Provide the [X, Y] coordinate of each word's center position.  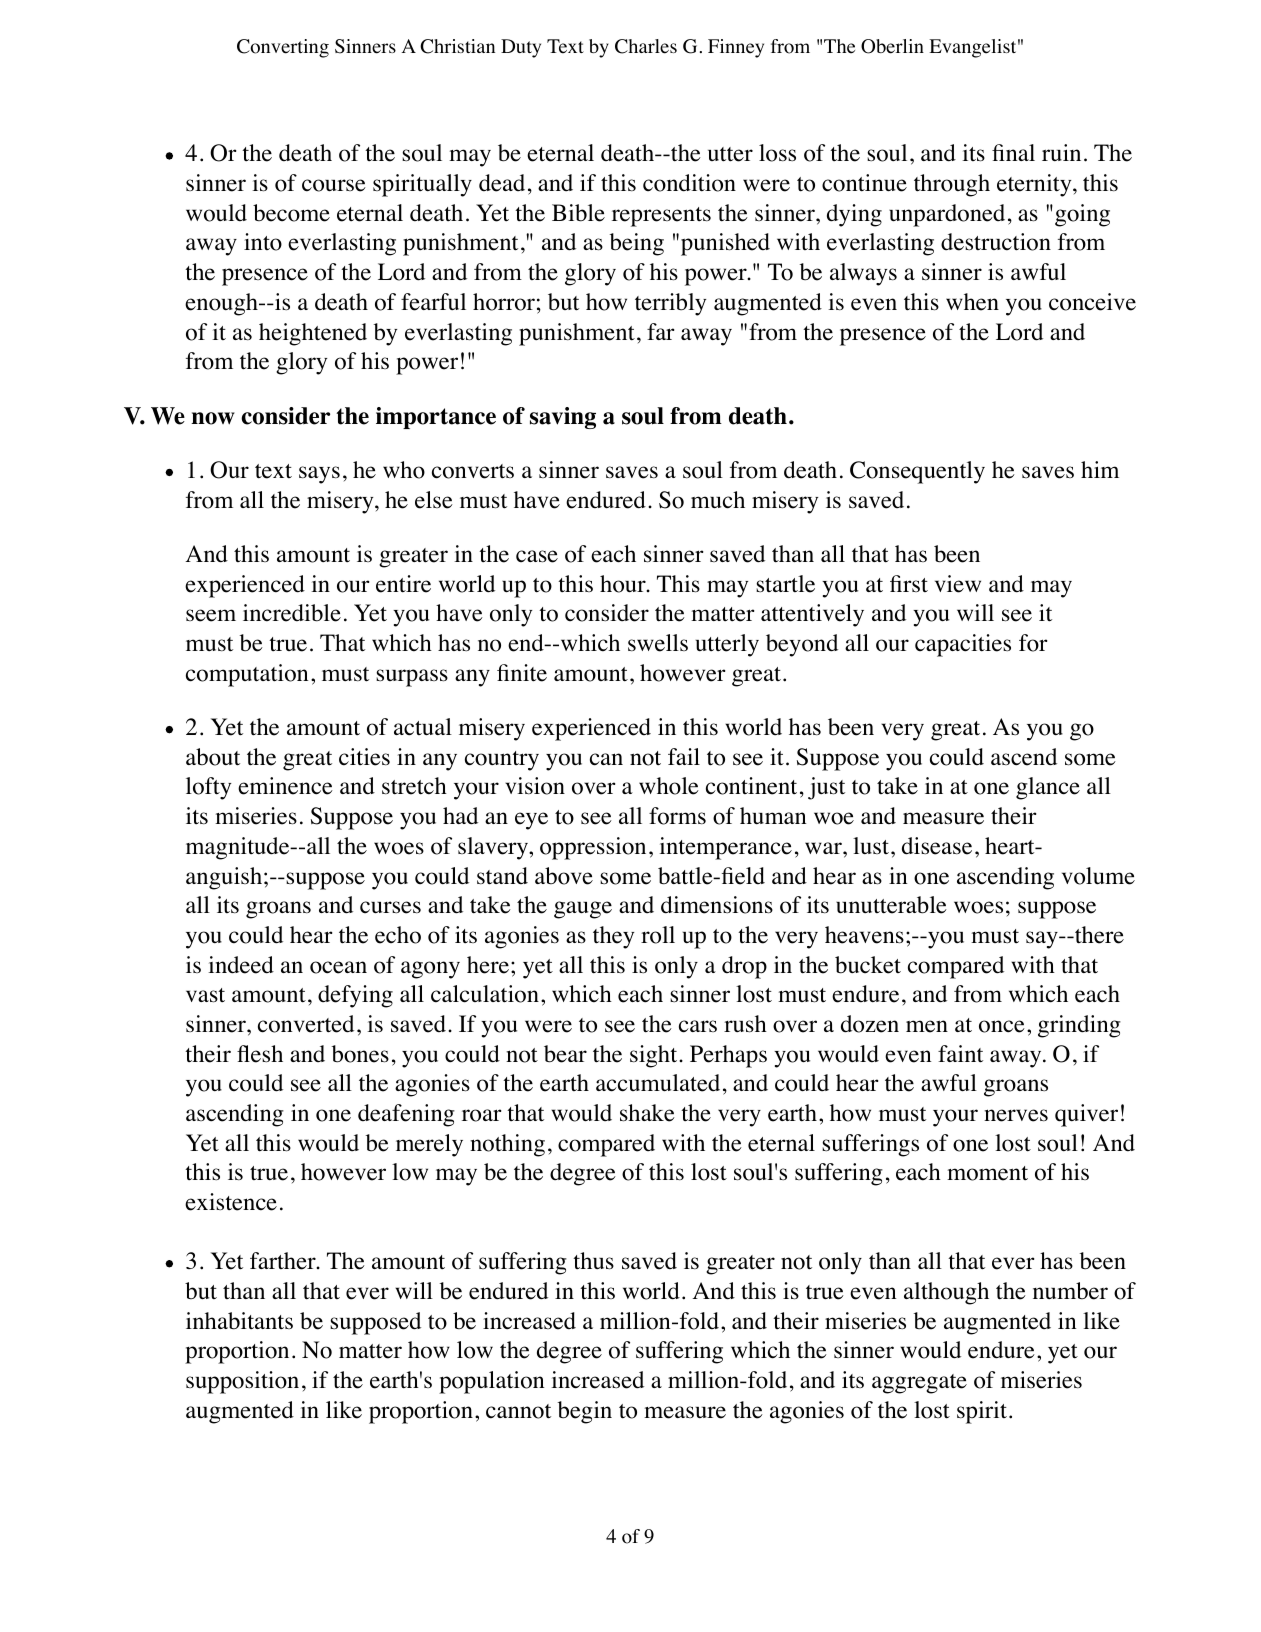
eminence [285, 786]
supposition [242, 1382]
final [1013, 152]
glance [1048, 788]
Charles [646, 46]
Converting [283, 48]
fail [684, 756]
